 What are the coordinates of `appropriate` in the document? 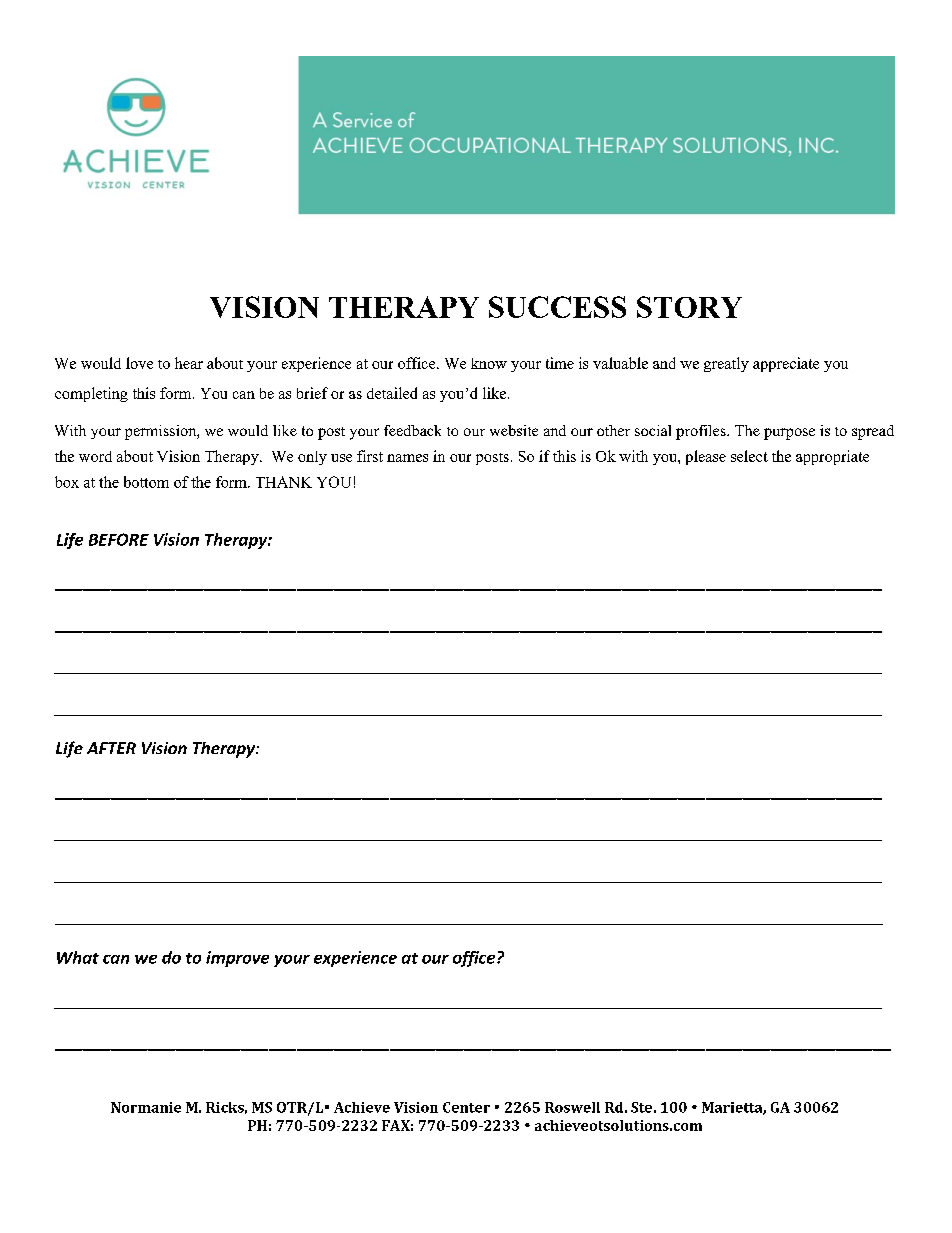 It's located at (832, 457).
